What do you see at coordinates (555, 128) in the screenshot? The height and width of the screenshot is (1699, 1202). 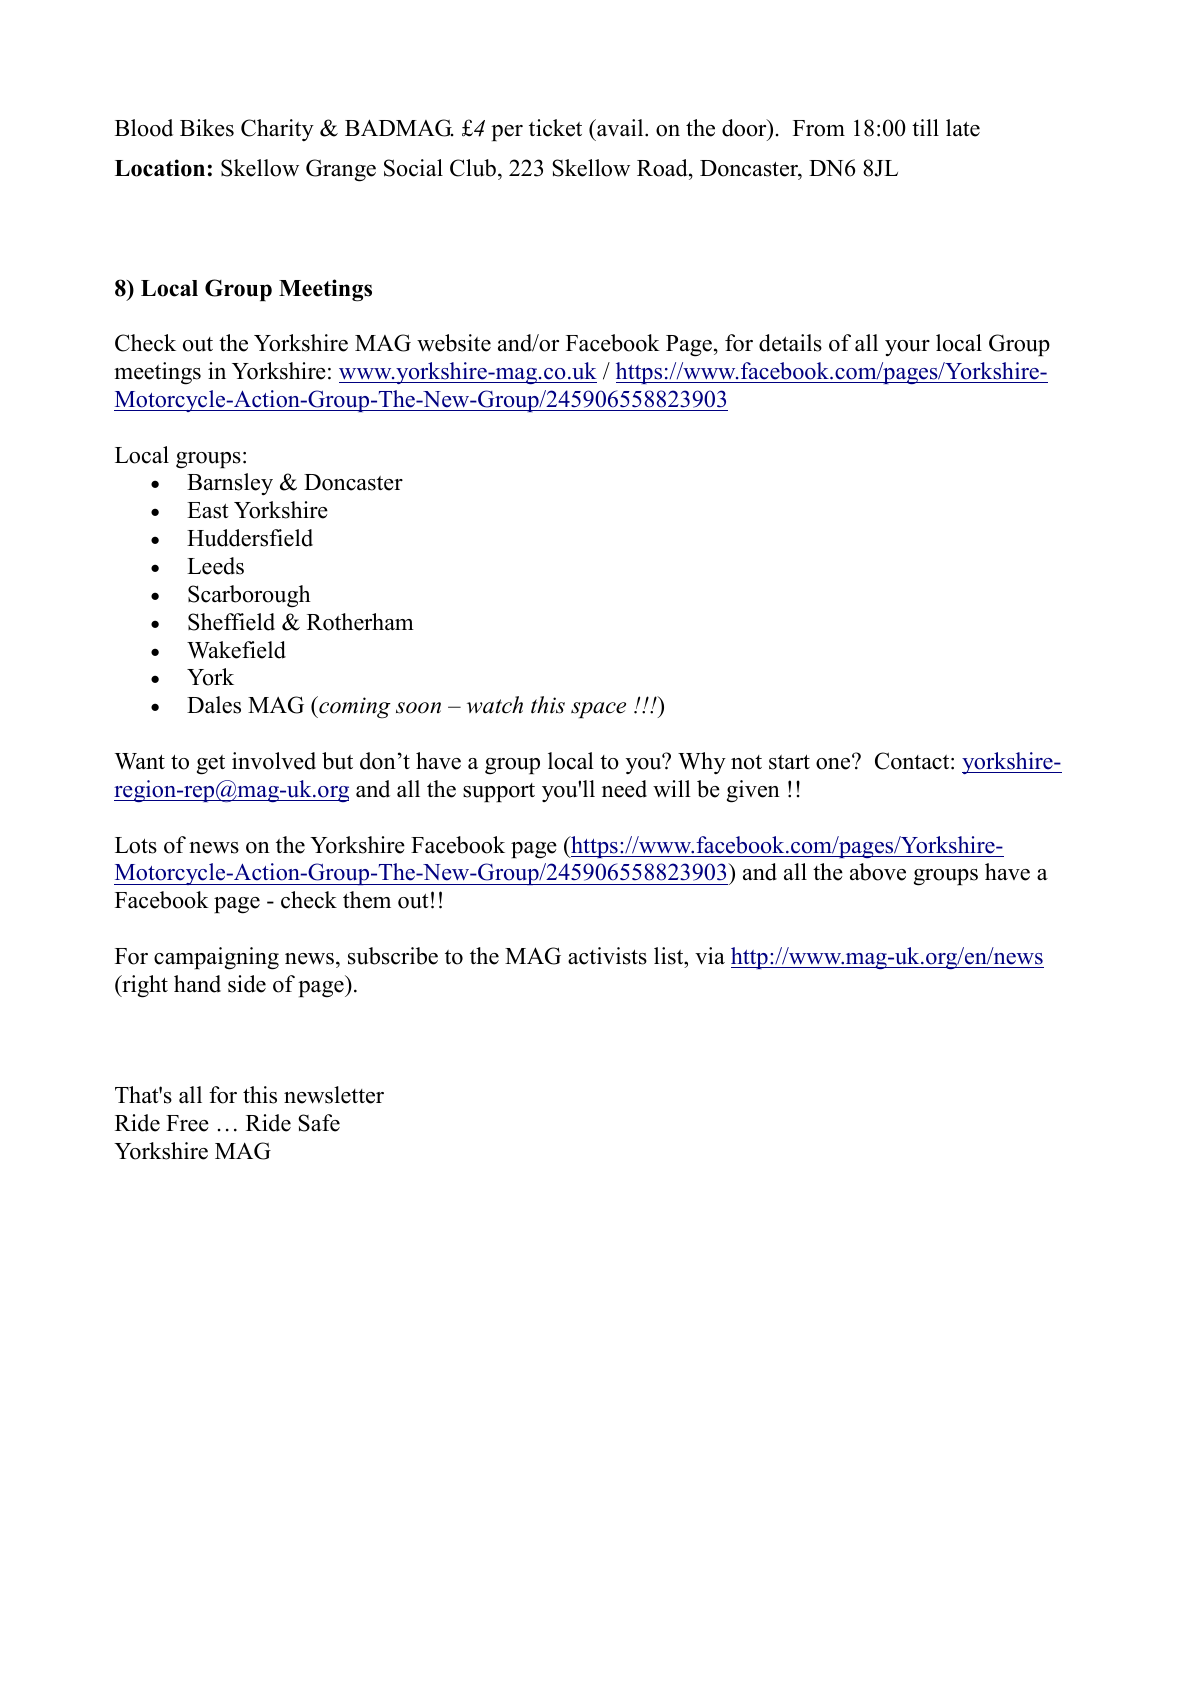 I see `ticket` at bounding box center [555, 128].
